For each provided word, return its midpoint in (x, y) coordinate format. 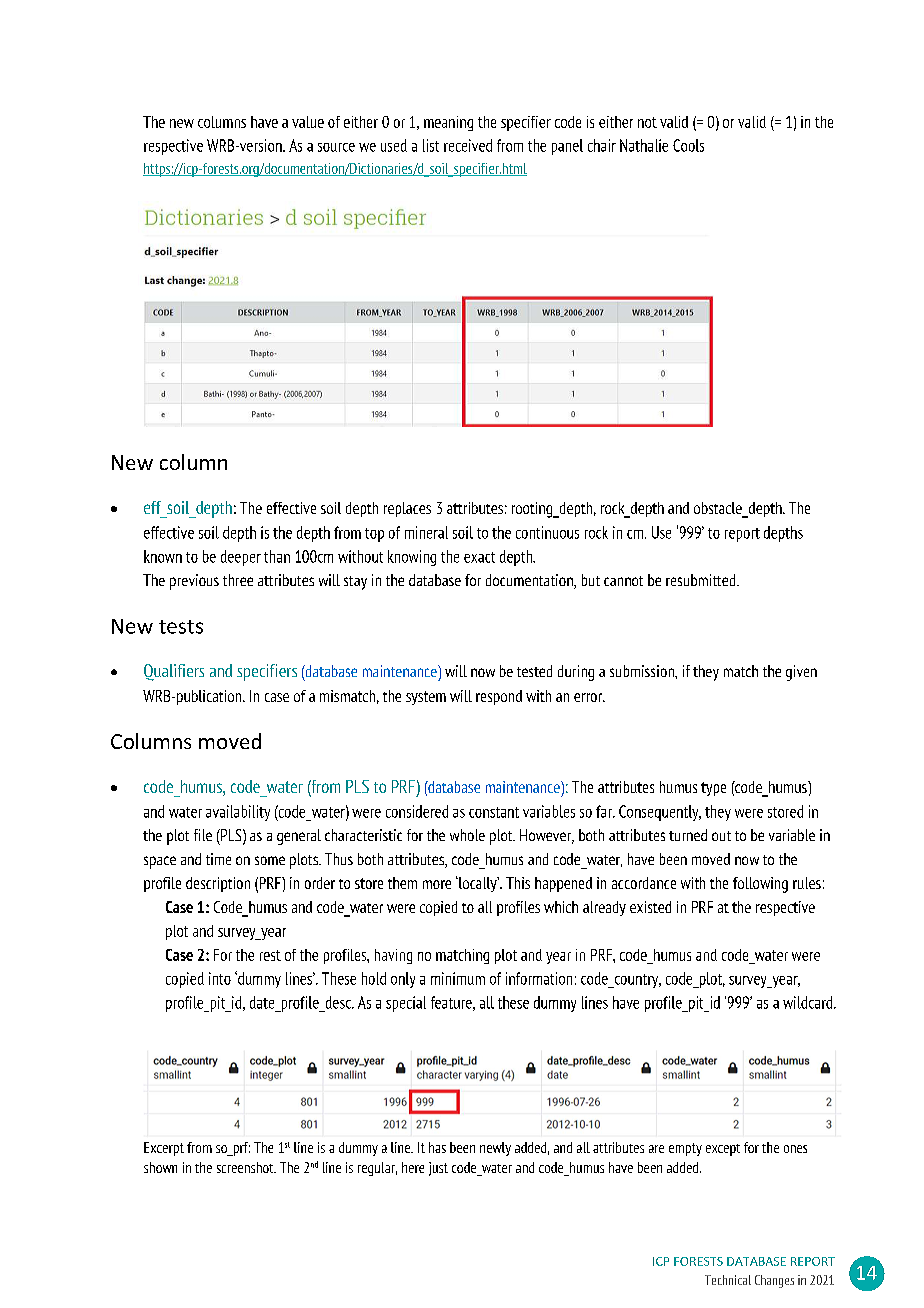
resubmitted (702, 580)
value (308, 122)
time (218, 859)
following (760, 885)
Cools (688, 145)
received (468, 145)
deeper (241, 558)
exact (479, 557)
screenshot (246, 1167)
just (438, 1169)
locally (478, 884)
